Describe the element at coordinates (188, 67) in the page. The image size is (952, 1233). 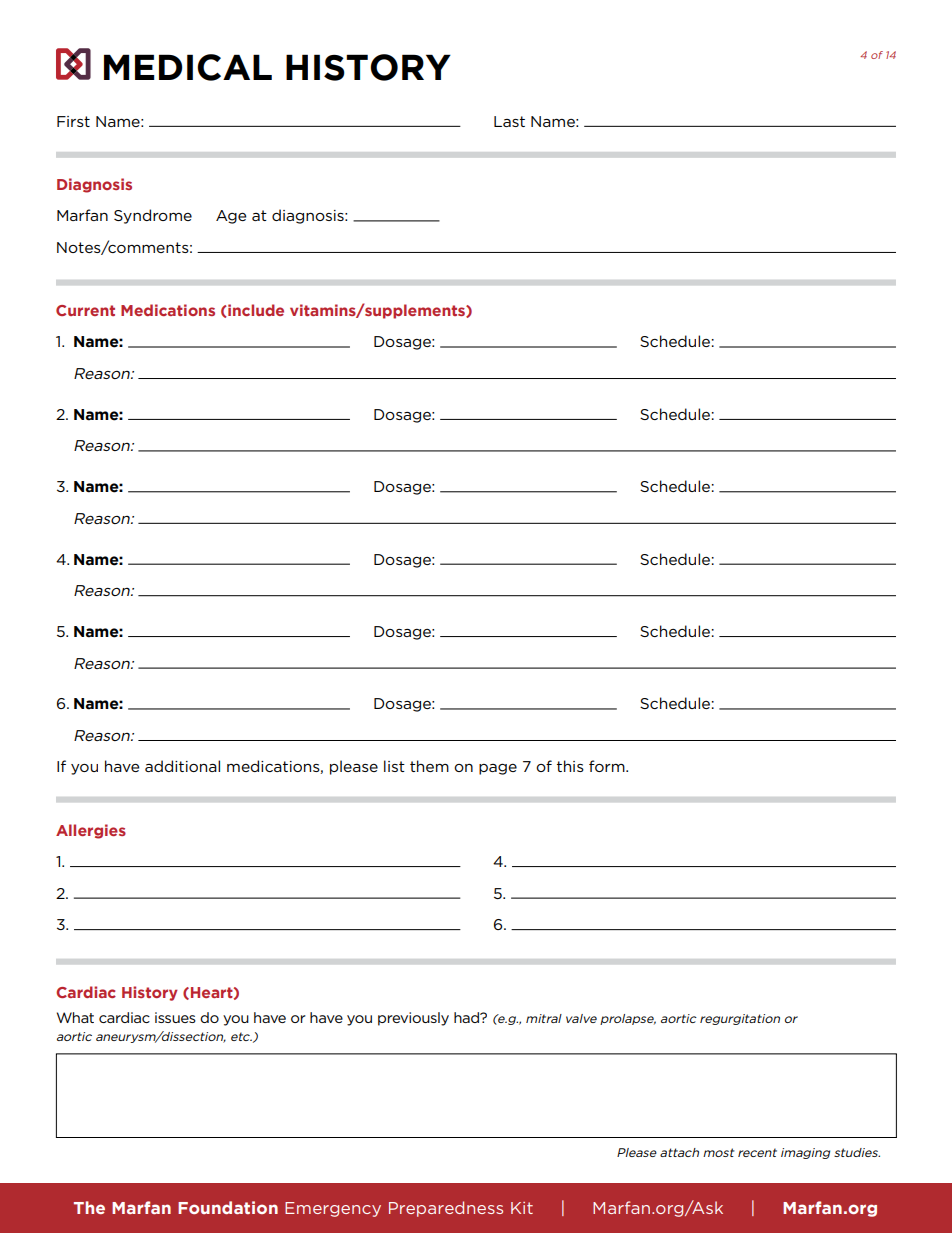
I see `MEDICAL` at that location.
